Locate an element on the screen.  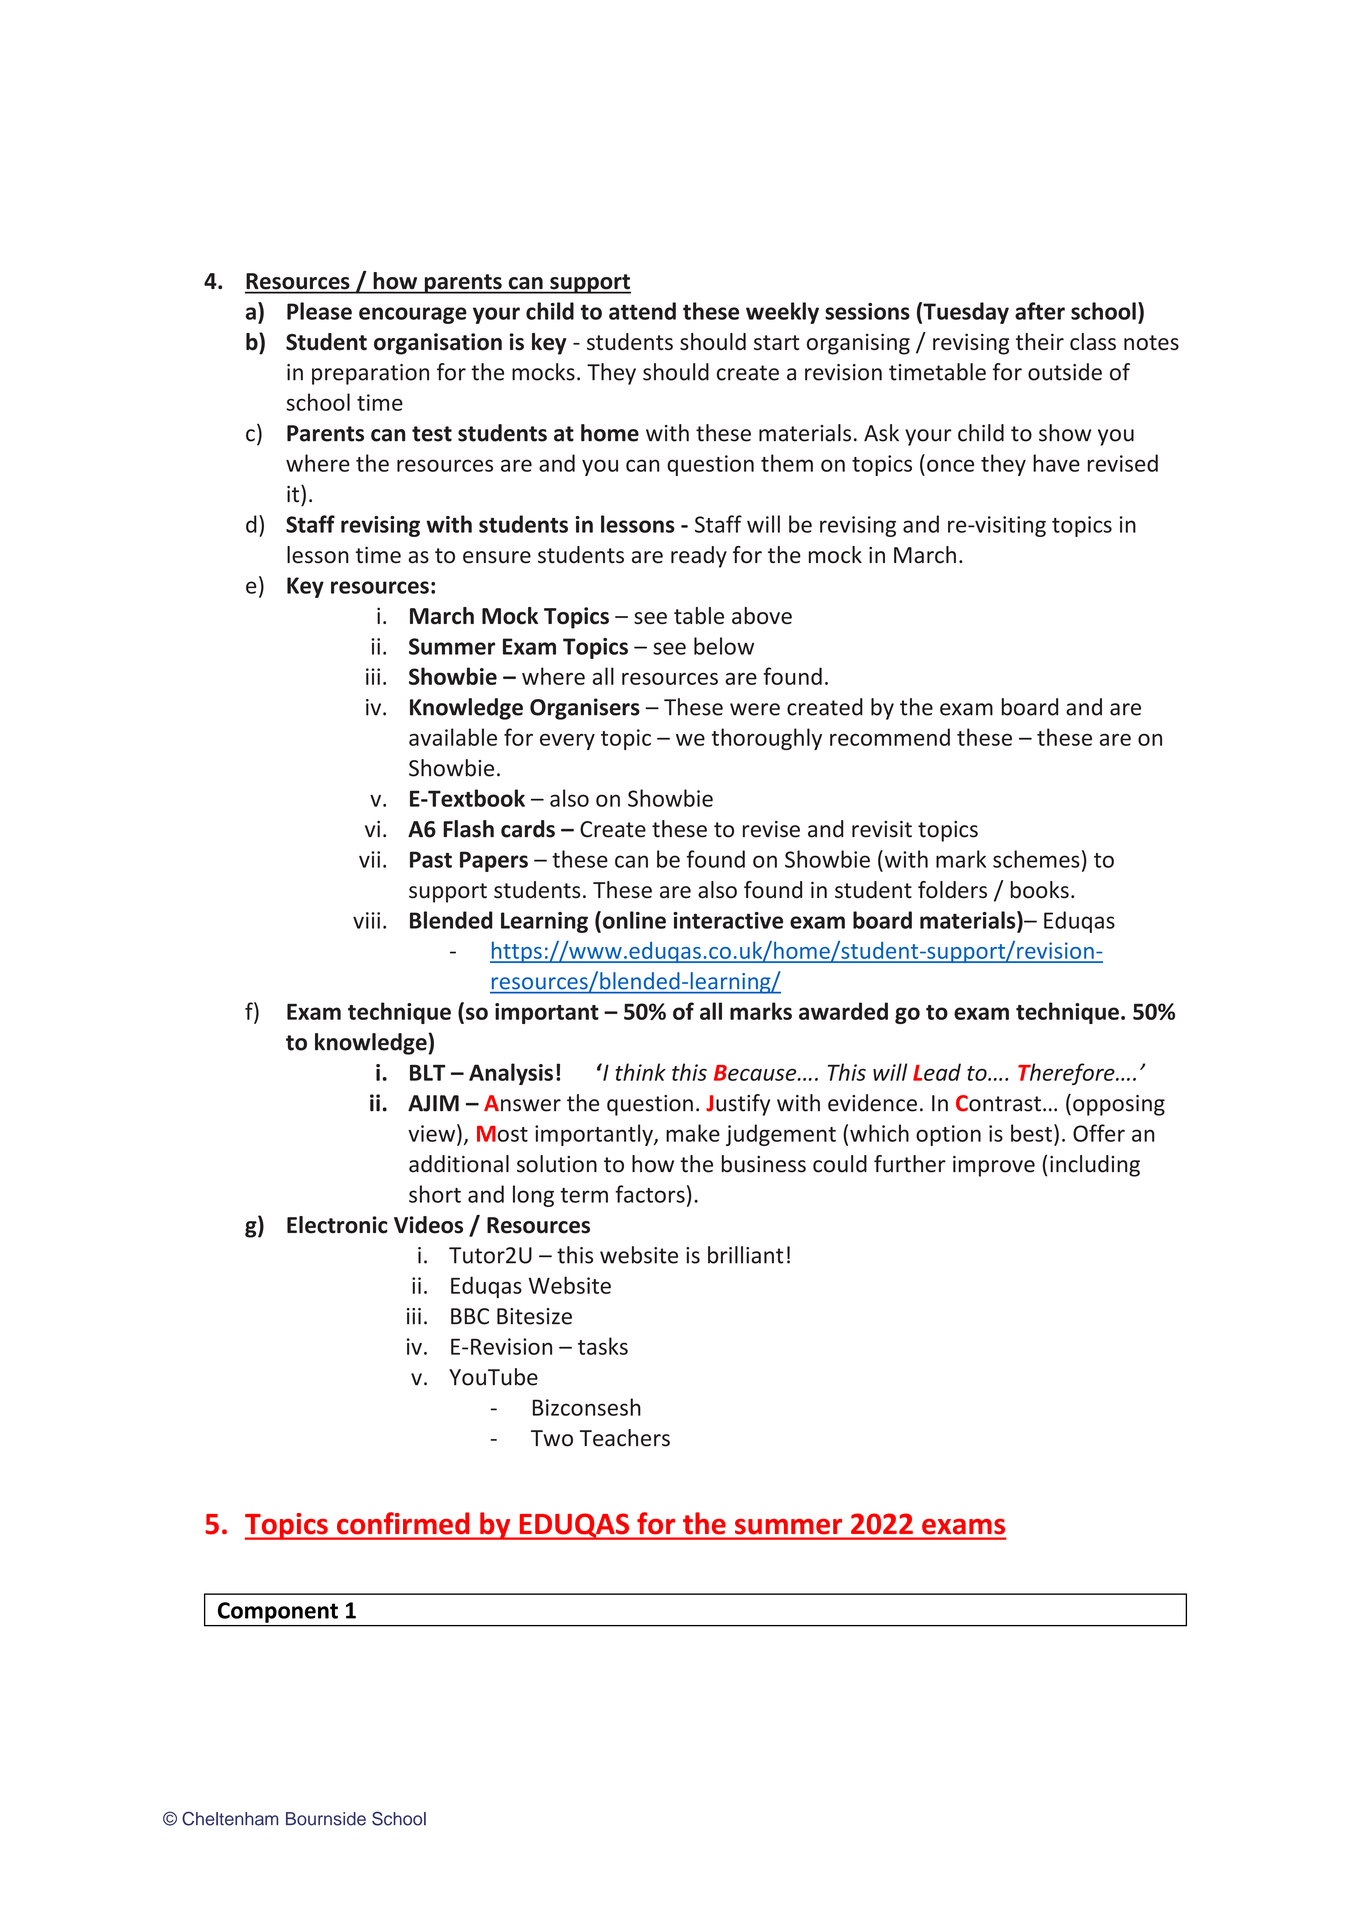
brilliant is located at coordinates (746, 1255).
